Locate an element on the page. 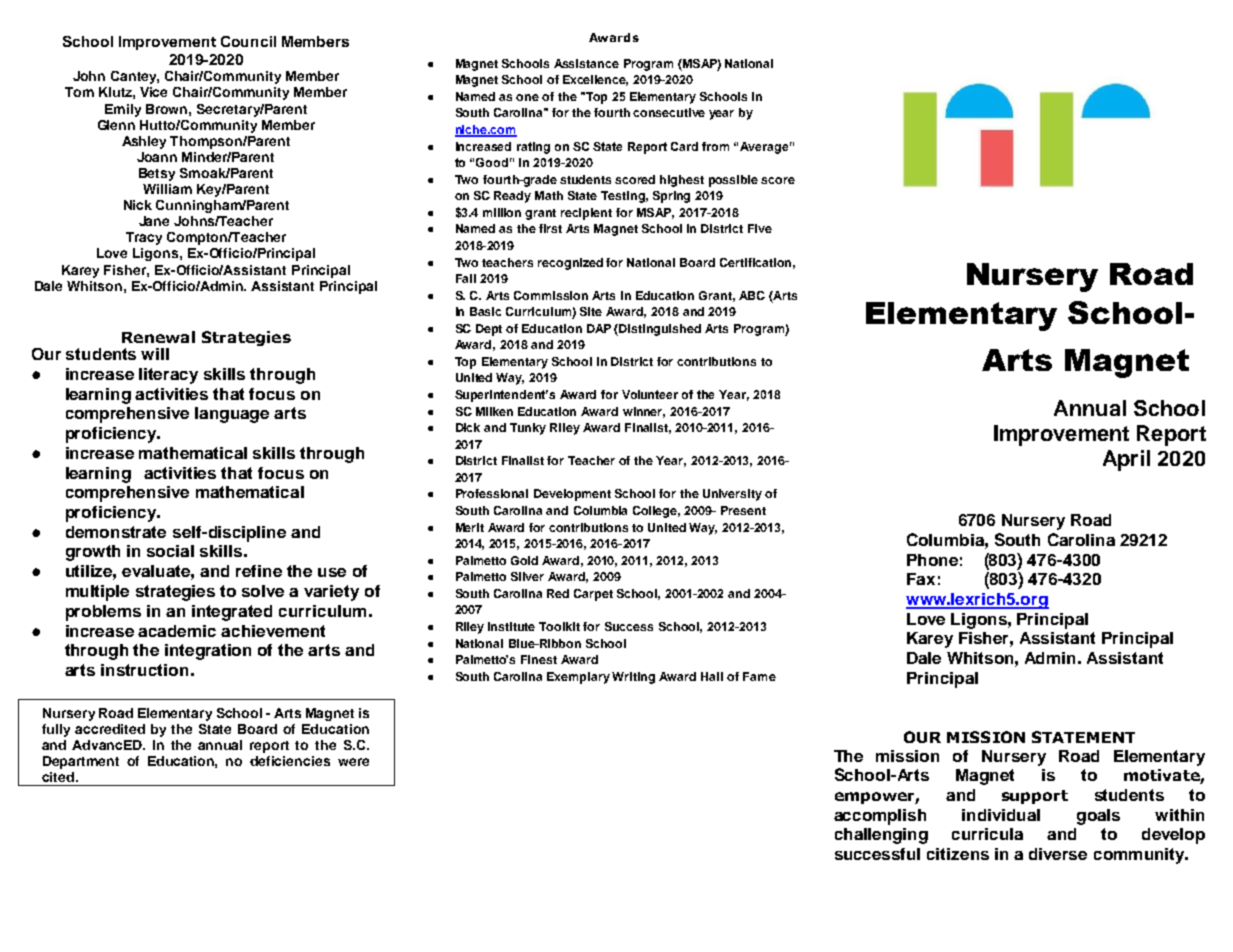 The image size is (1233, 952). Vice is located at coordinates (153, 92).
